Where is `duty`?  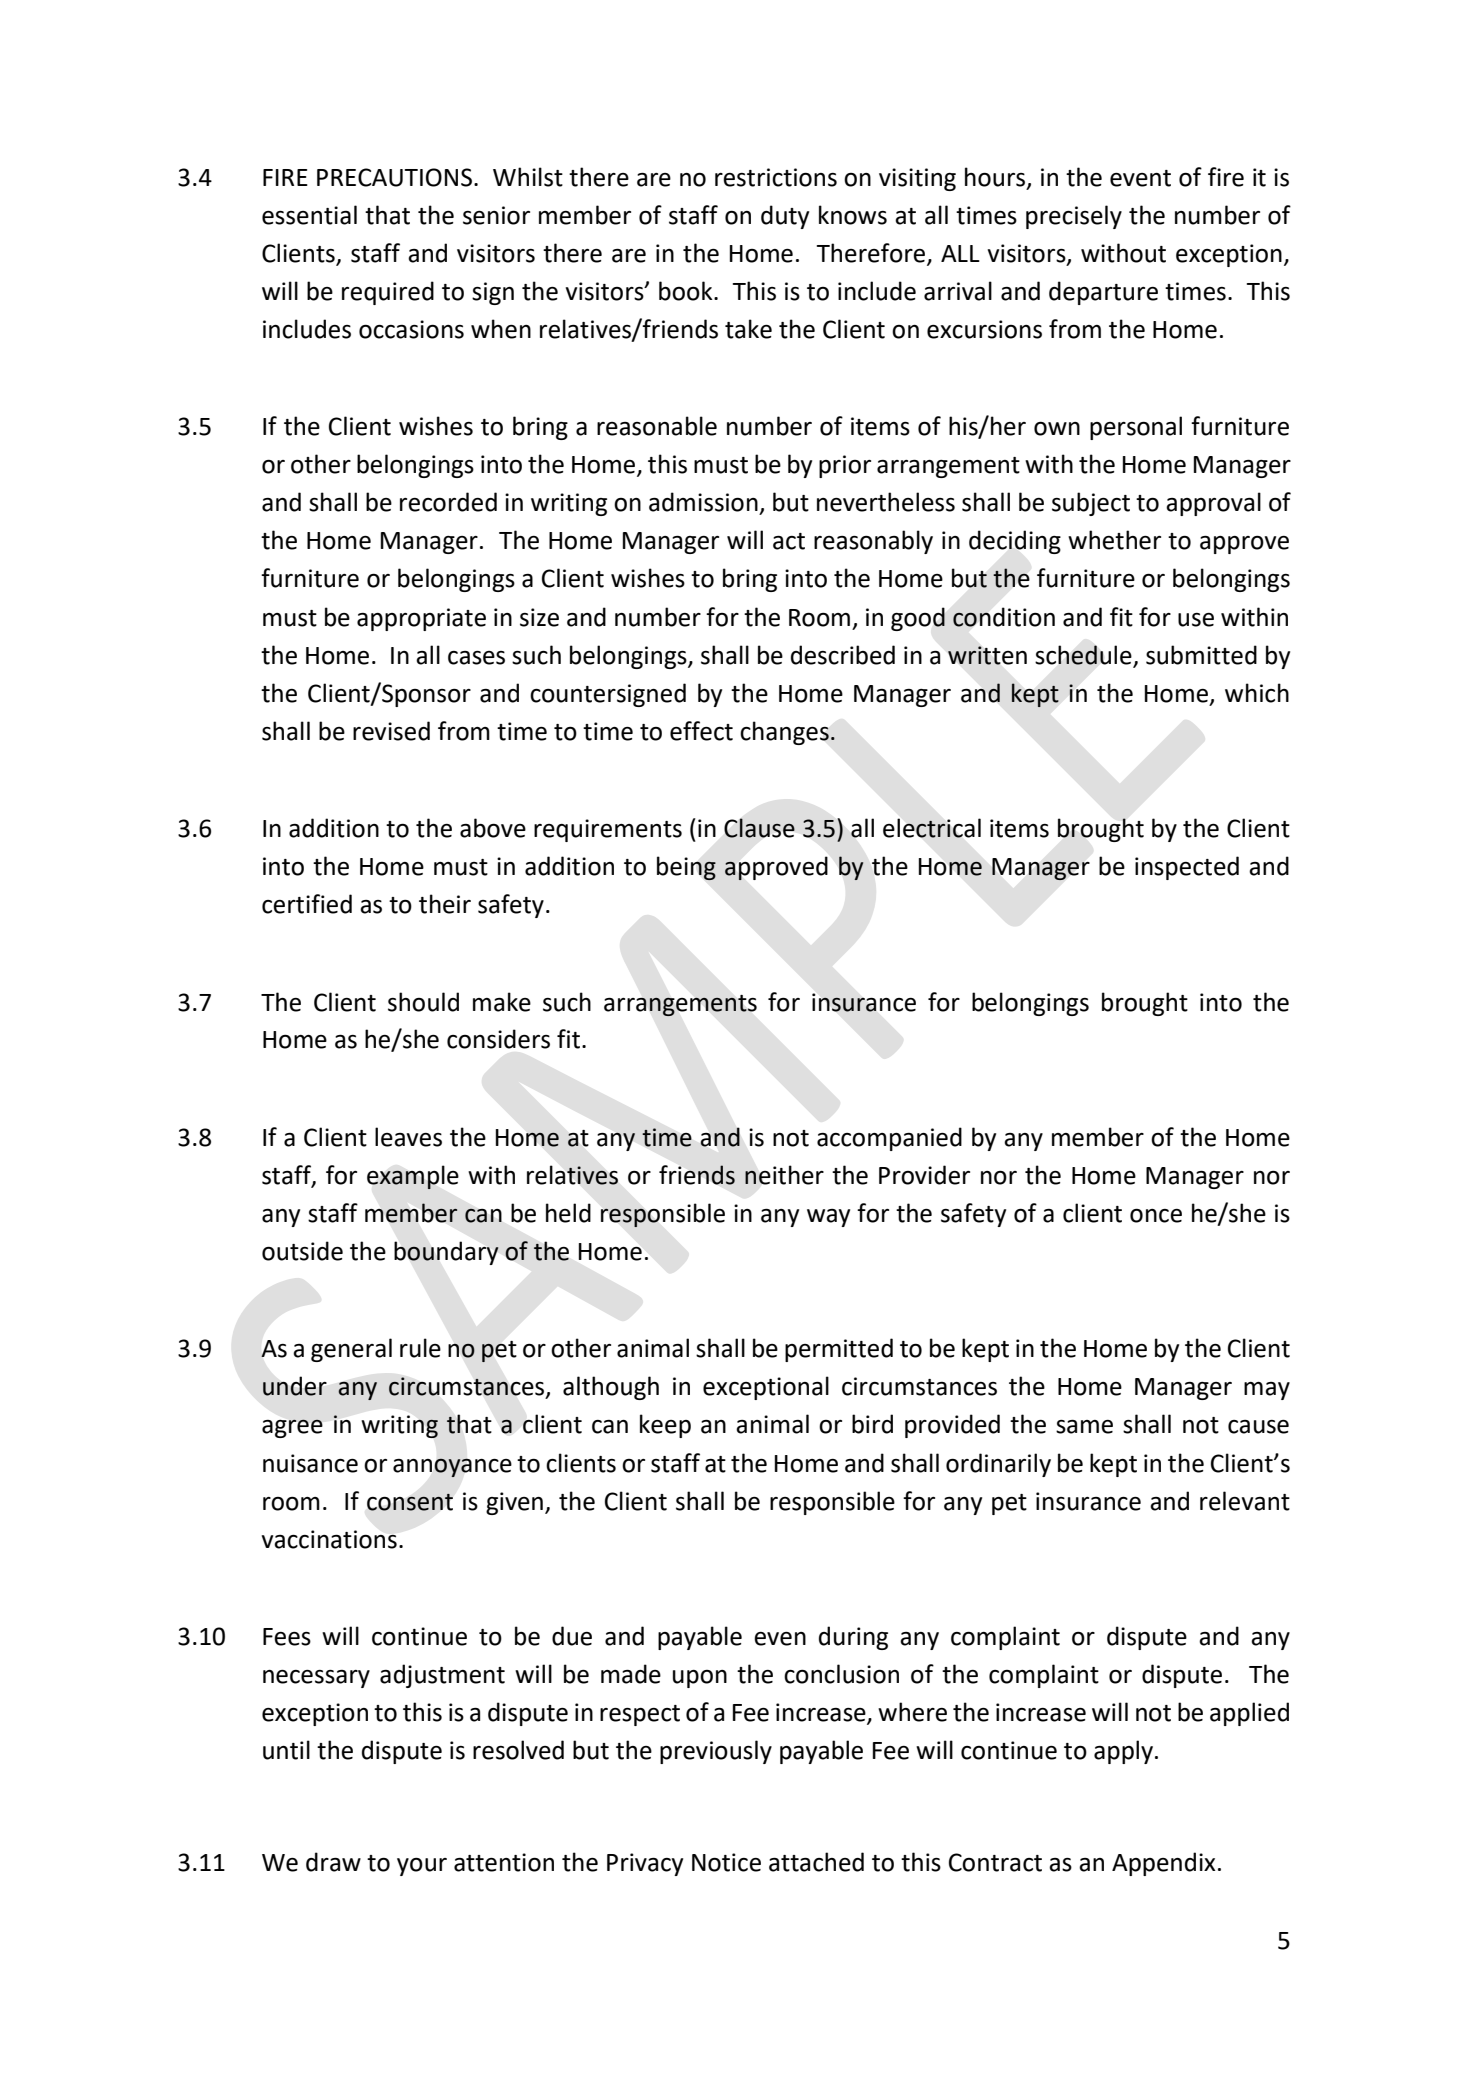
duty is located at coordinates (785, 217).
